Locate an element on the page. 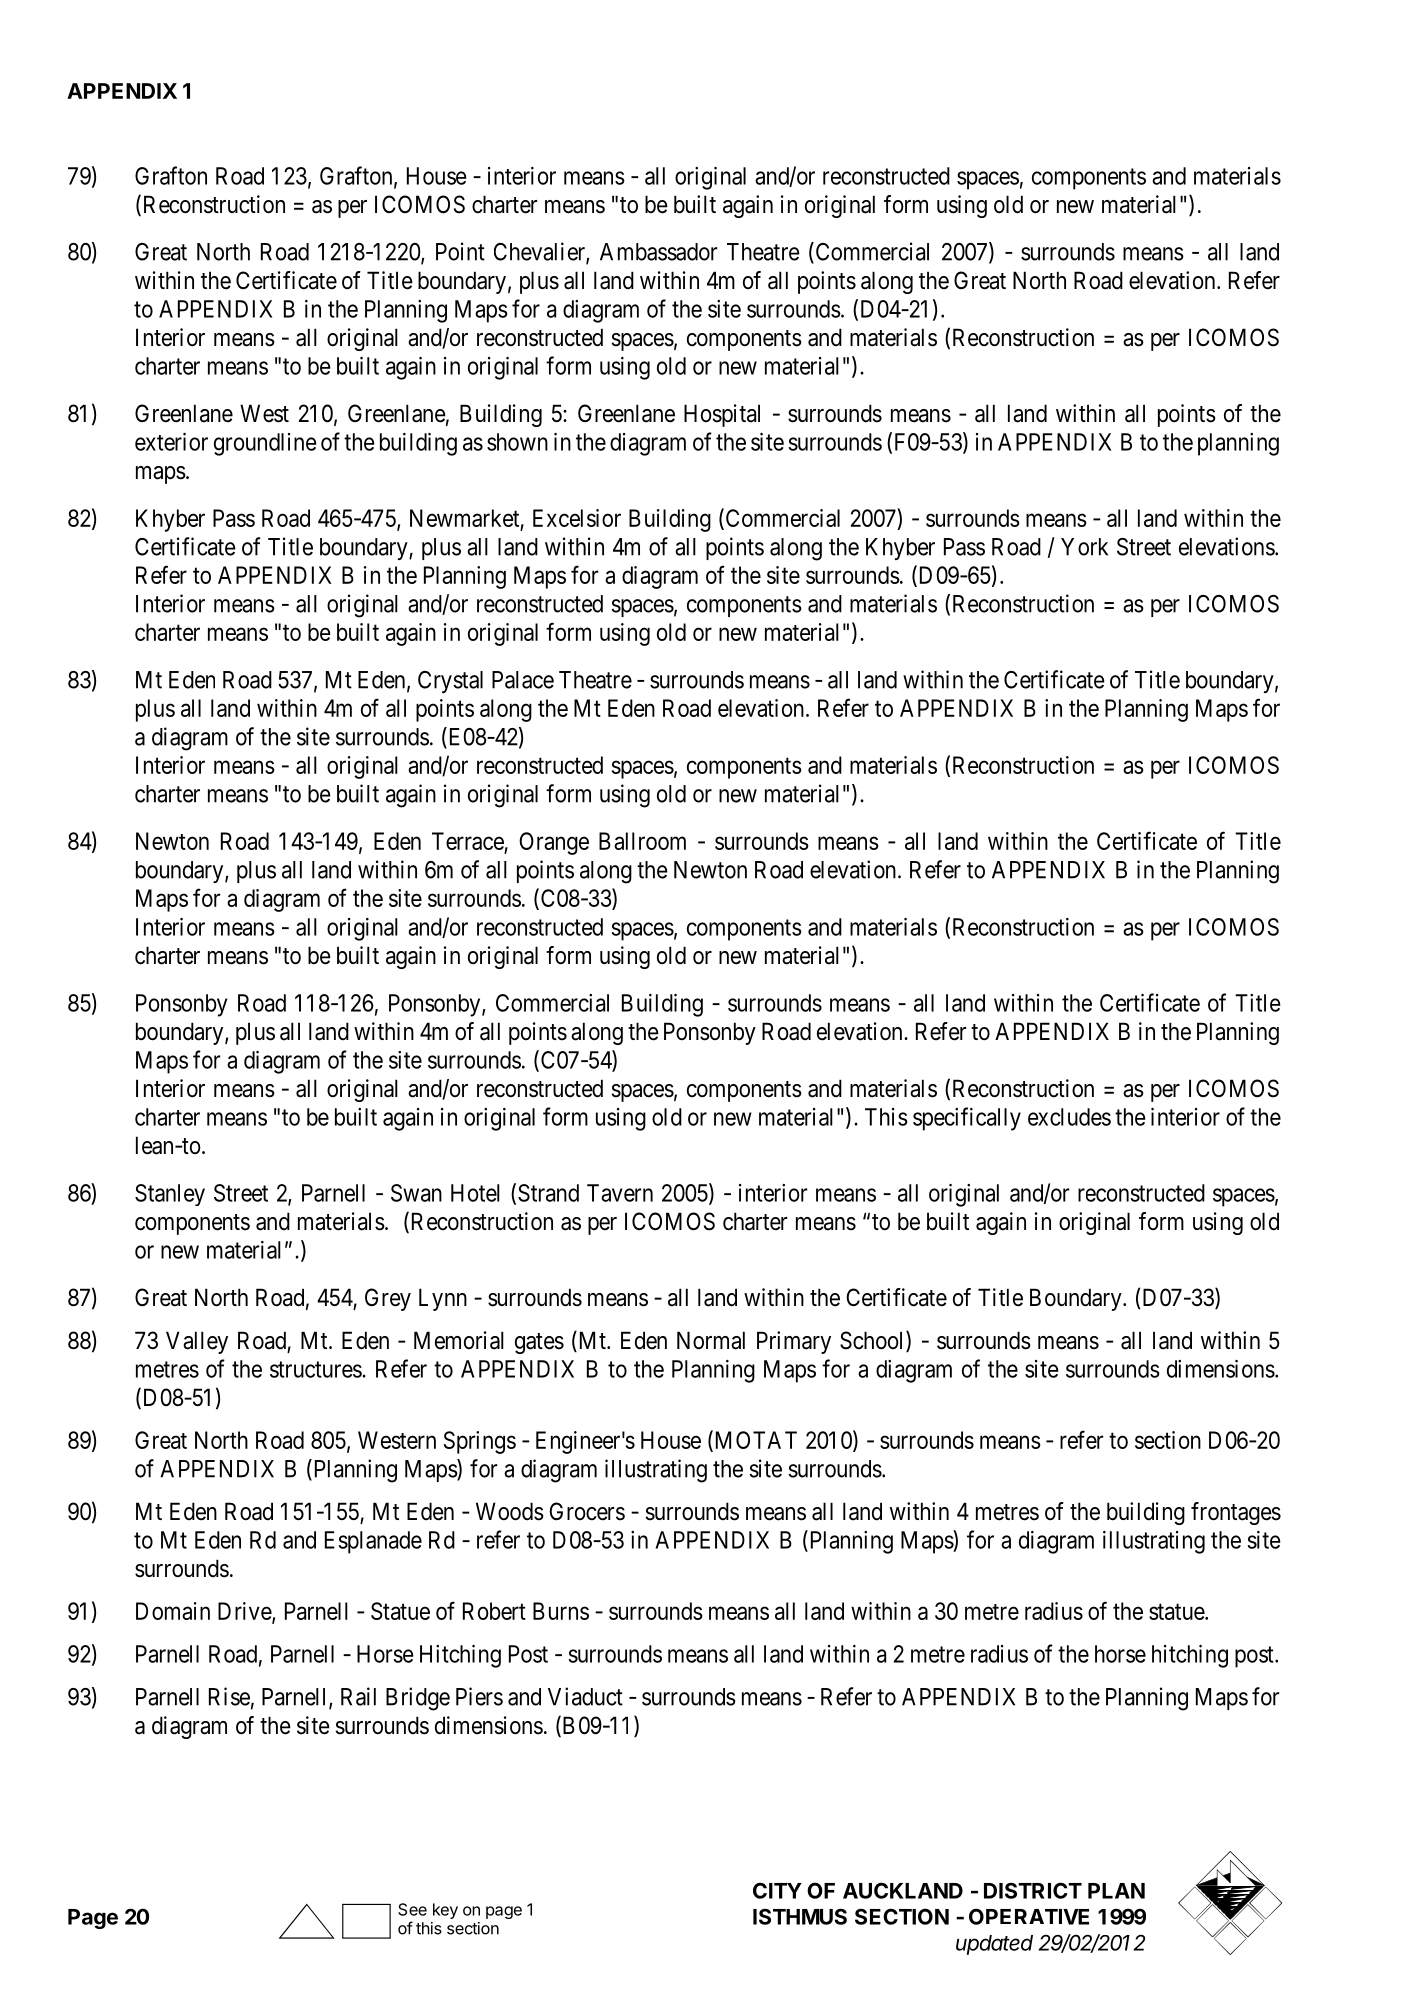 The image size is (1414, 2001). exterior is located at coordinates (171, 442).
